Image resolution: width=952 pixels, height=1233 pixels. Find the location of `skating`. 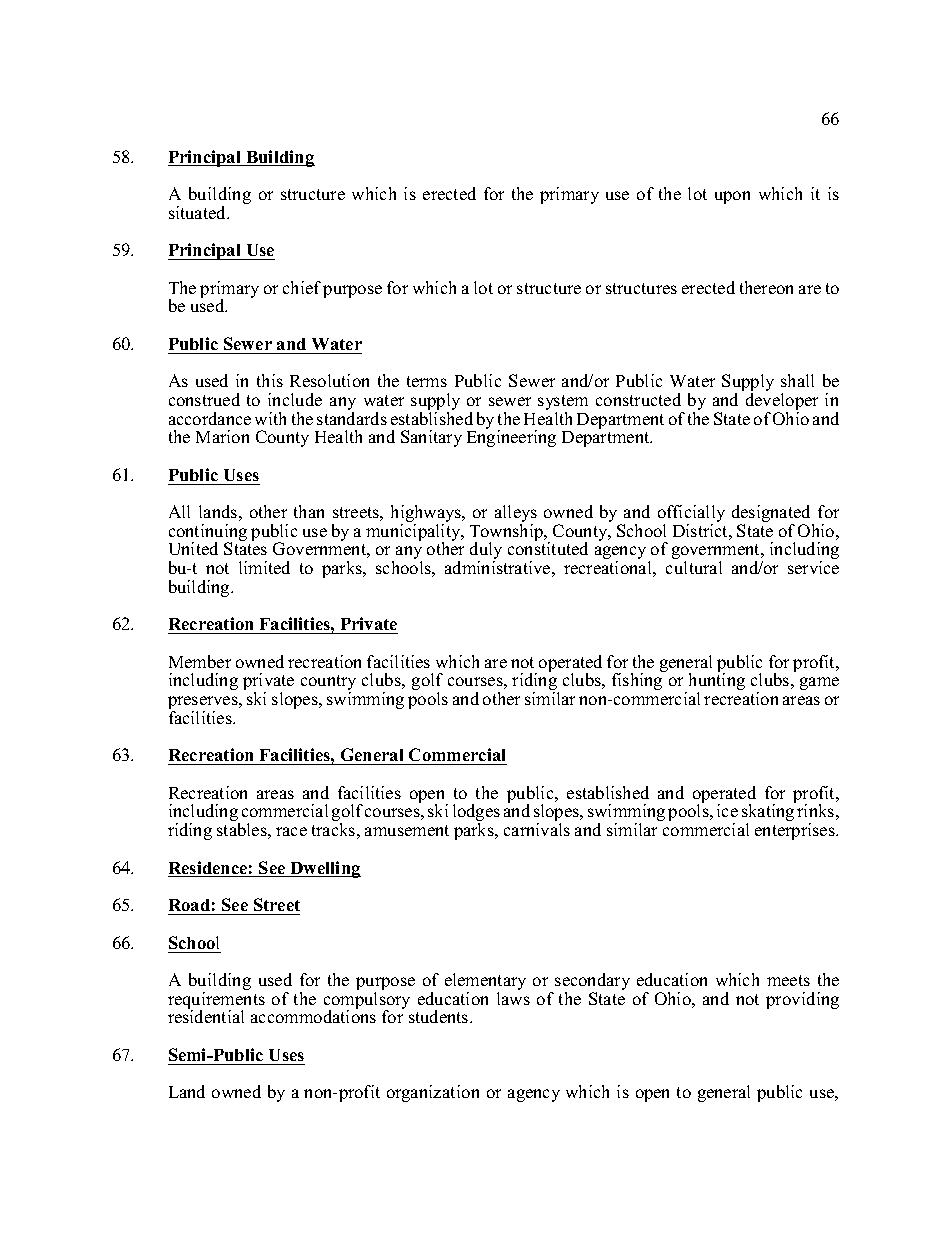

skating is located at coordinates (769, 813).
